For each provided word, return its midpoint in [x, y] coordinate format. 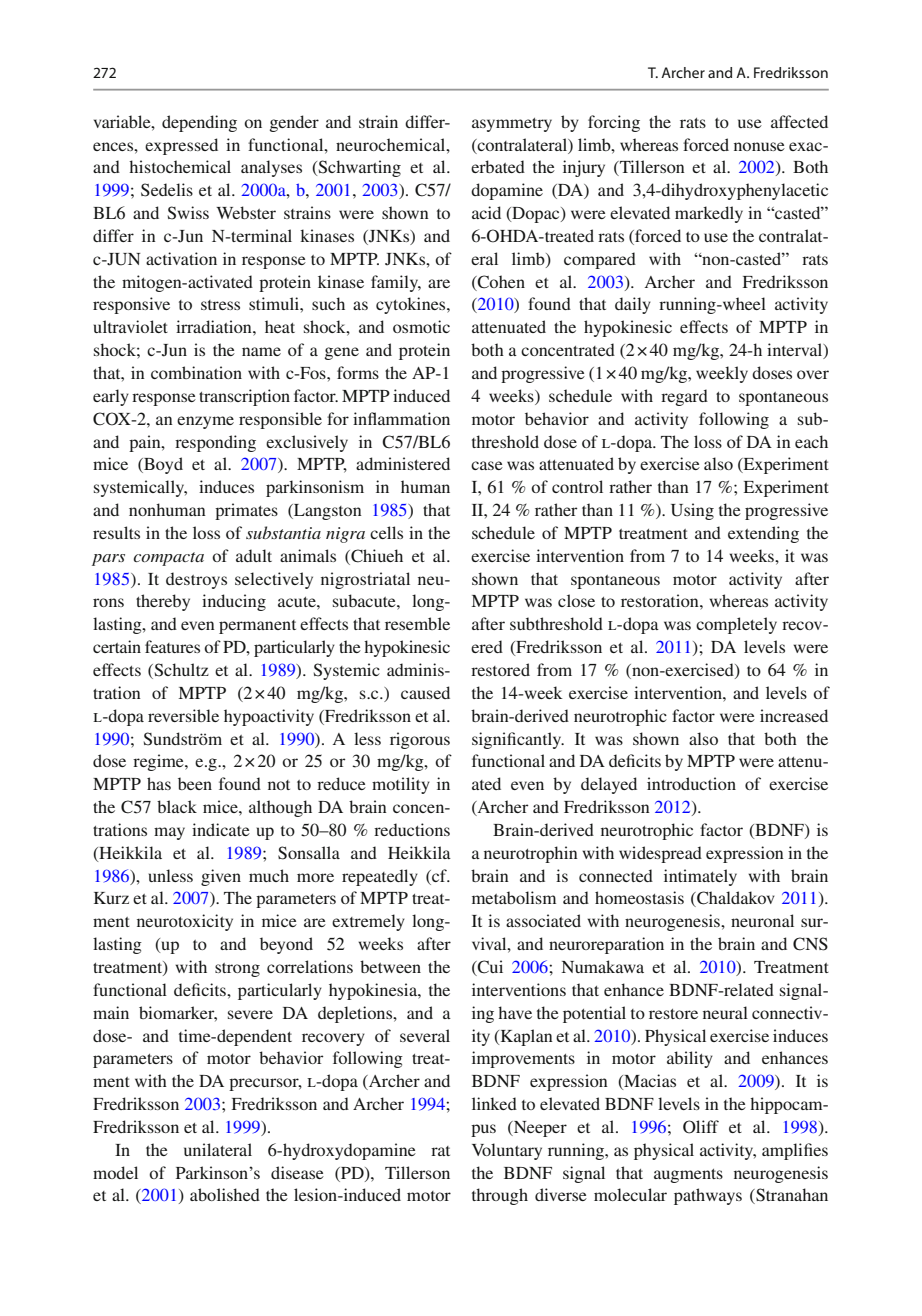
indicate [221, 829]
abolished [225, 1194]
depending [199, 123]
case [487, 465]
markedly [709, 214]
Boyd [162, 465]
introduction [691, 783]
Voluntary [507, 1151]
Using [692, 511]
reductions [412, 829]
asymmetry [512, 125]
